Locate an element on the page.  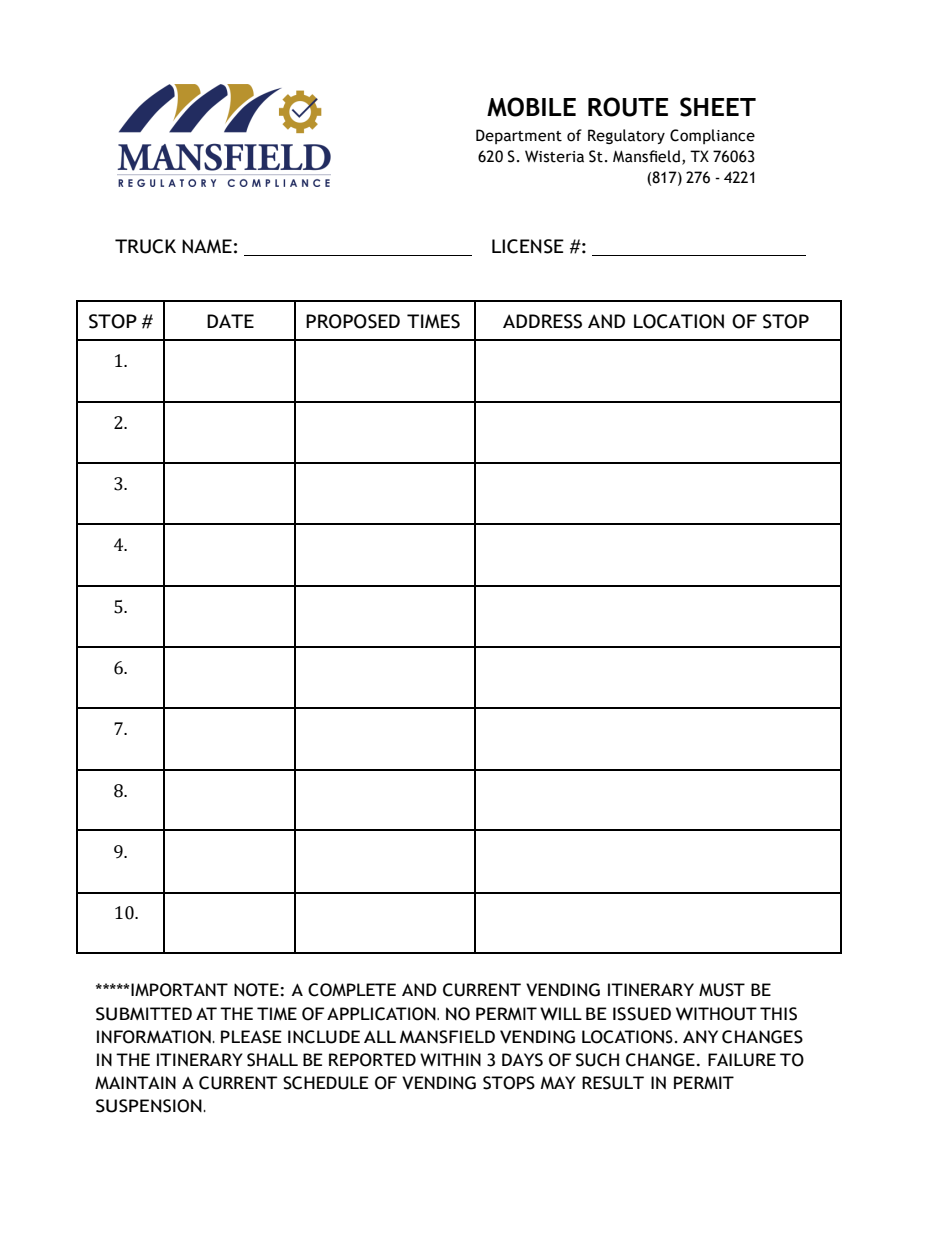
WITHOUT is located at coordinates (716, 1014).
